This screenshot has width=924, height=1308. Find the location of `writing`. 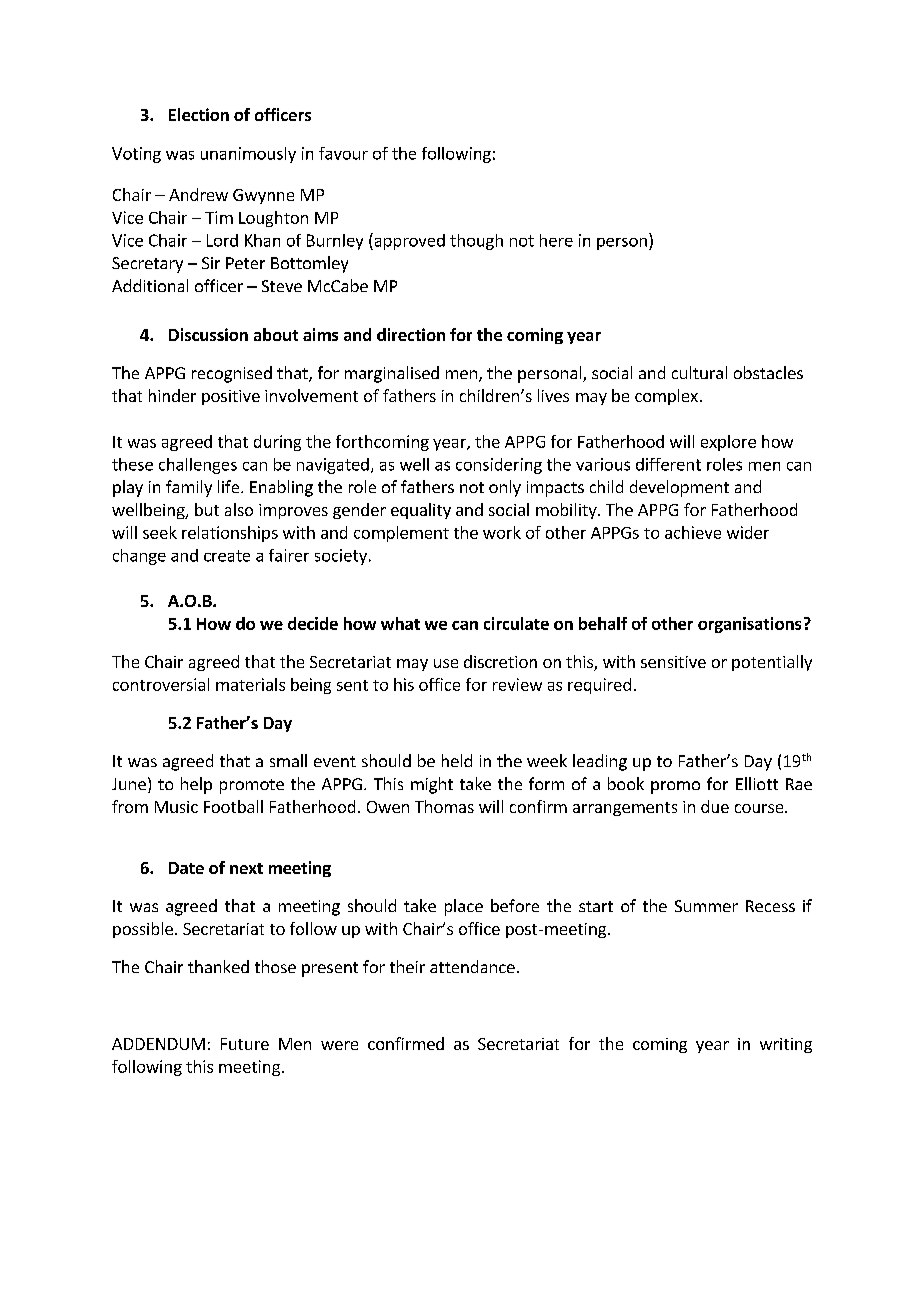

writing is located at coordinates (786, 1045).
